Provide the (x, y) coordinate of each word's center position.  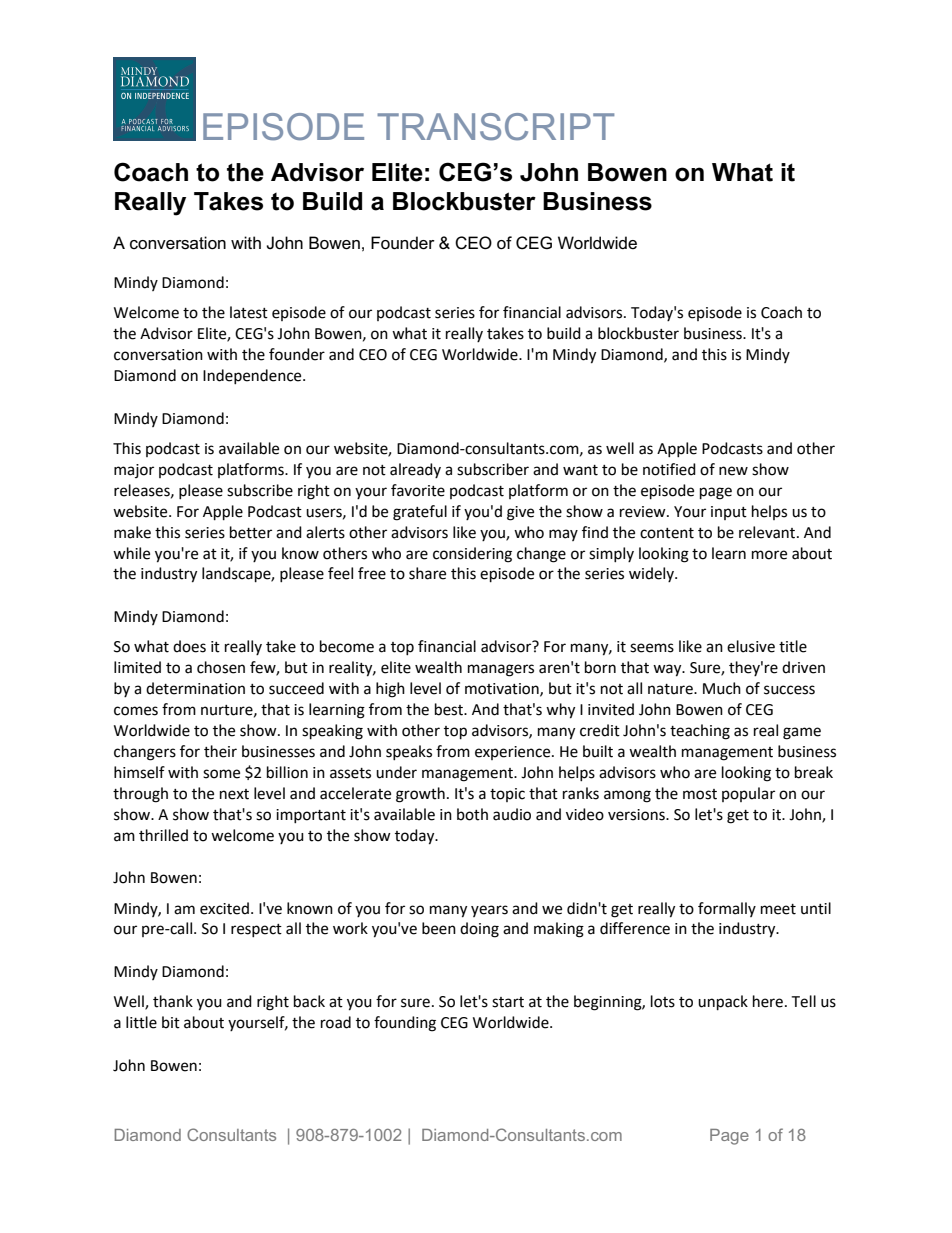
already (415, 470)
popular (748, 794)
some (221, 774)
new (733, 471)
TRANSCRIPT (495, 127)
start (508, 1002)
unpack (723, 1003)
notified (669, 469)
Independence (253, 376)
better (251, 532)
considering (472, 555)
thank (173, 1001)
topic (507, 795)
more (769, 555)
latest (249, 312)
